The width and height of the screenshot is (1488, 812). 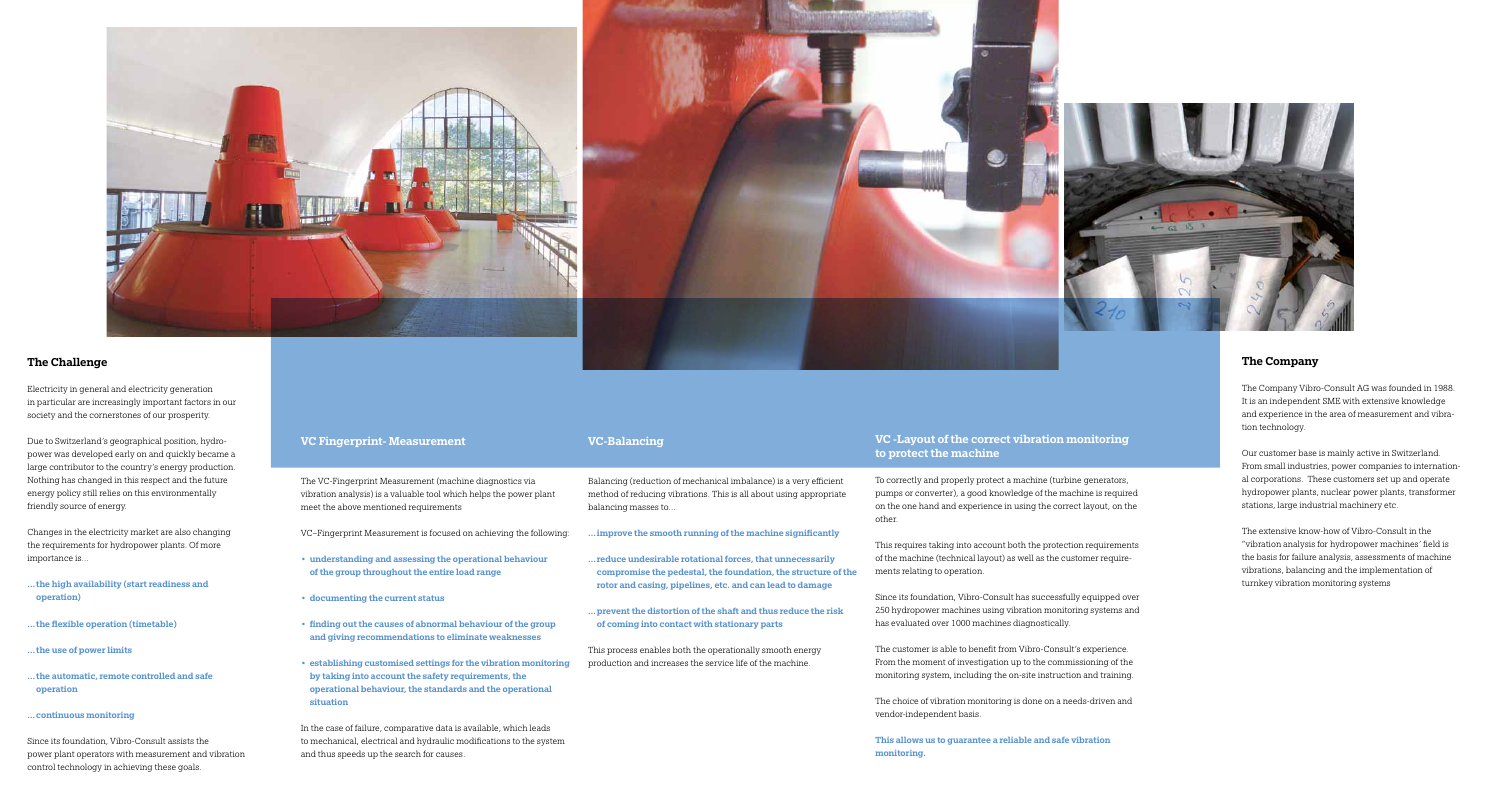 I want to click on forces, so click(x=739, y=559).
